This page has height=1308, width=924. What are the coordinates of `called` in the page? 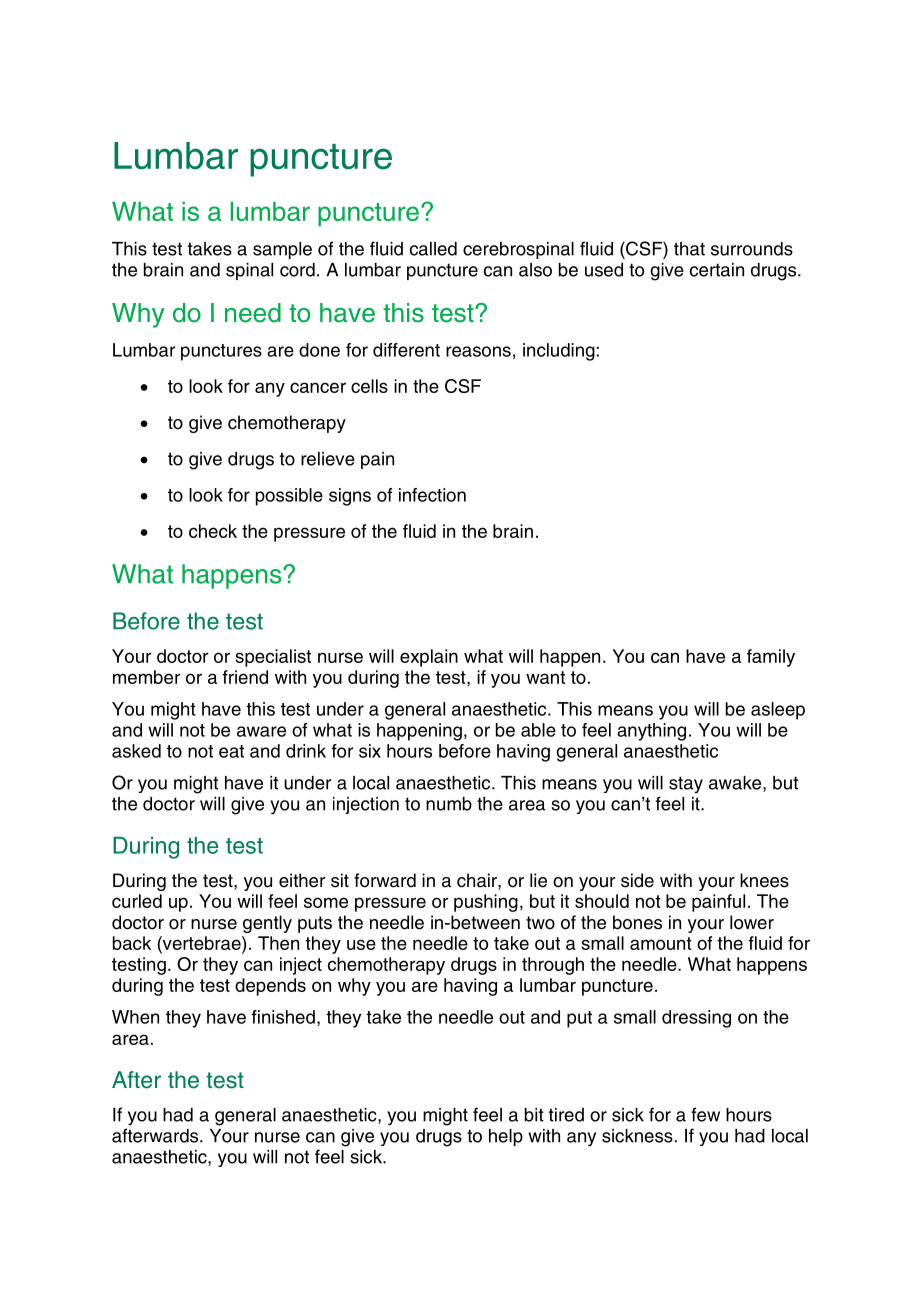 It's located at (433, 249).
